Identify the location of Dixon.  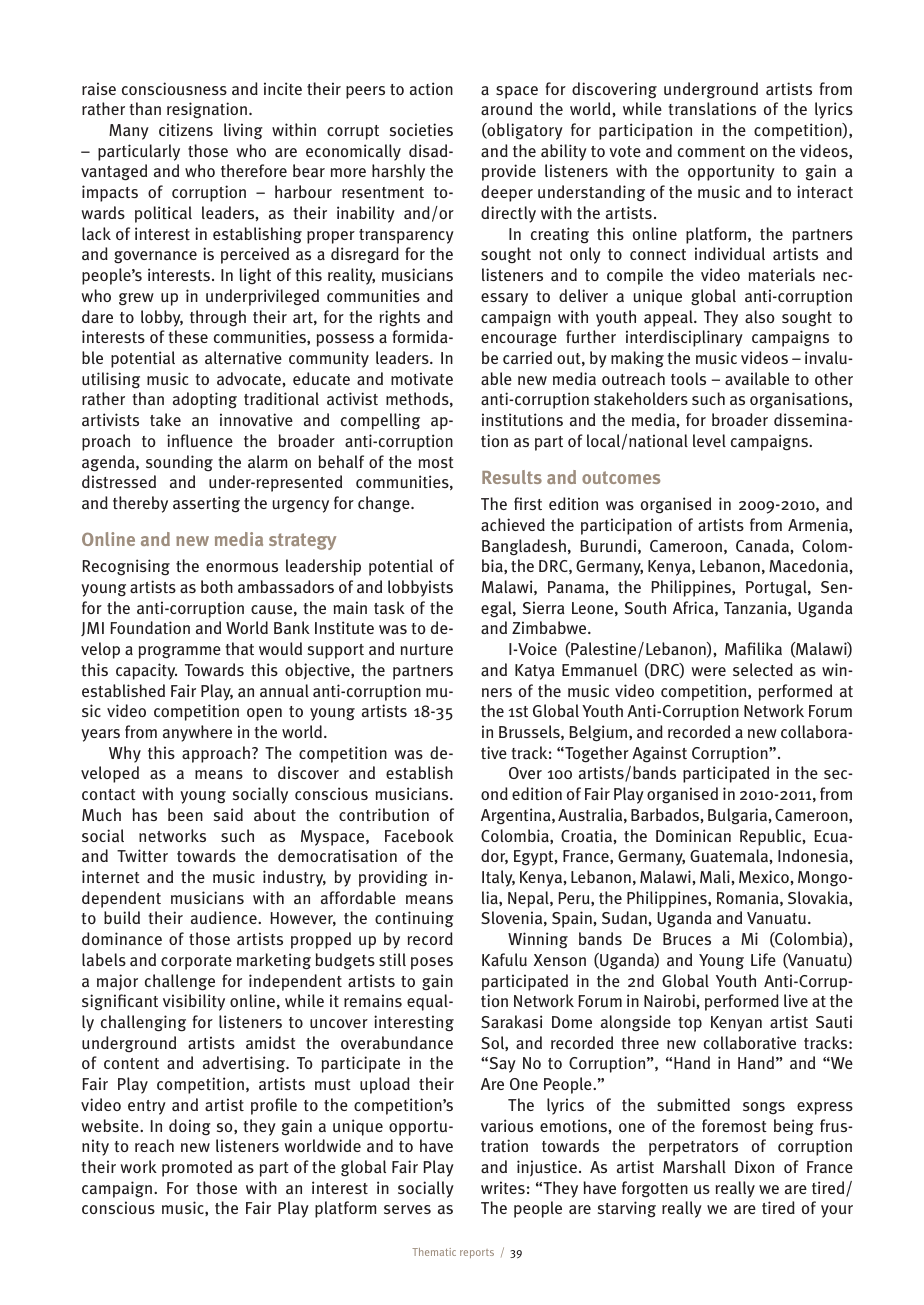
(754, 1166).
